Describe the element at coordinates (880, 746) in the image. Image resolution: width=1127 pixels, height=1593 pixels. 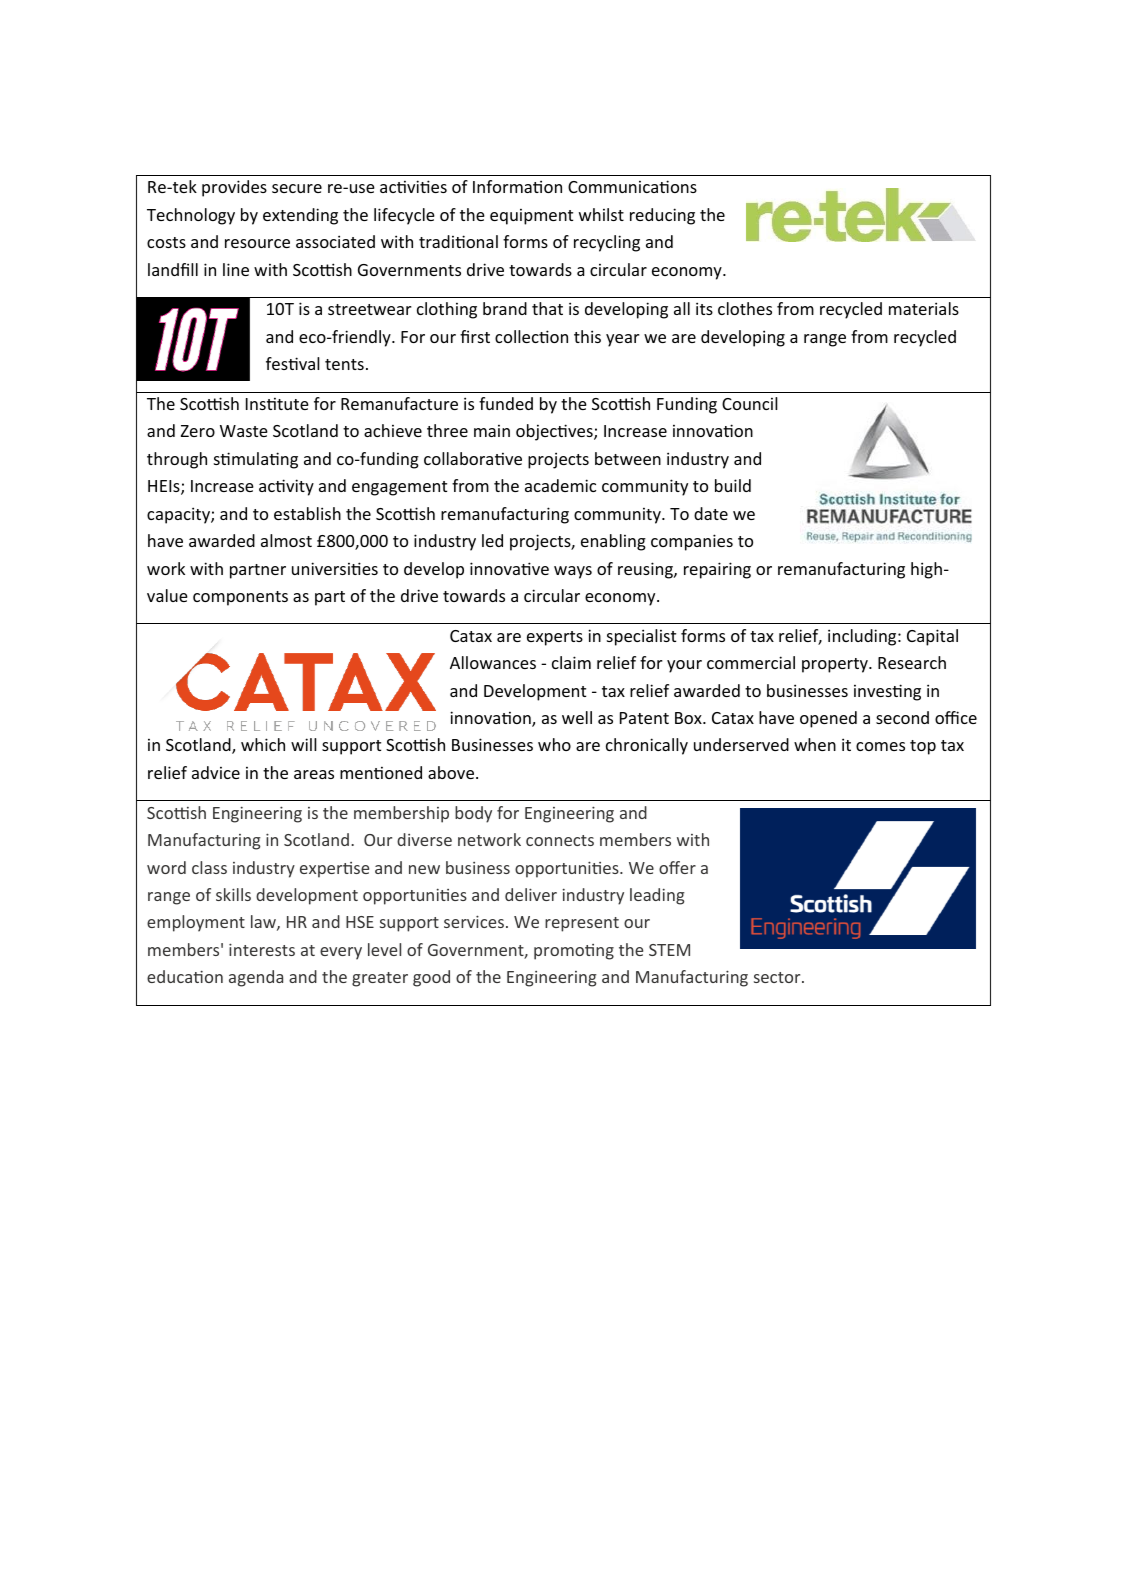
I see `comes` at that location.
